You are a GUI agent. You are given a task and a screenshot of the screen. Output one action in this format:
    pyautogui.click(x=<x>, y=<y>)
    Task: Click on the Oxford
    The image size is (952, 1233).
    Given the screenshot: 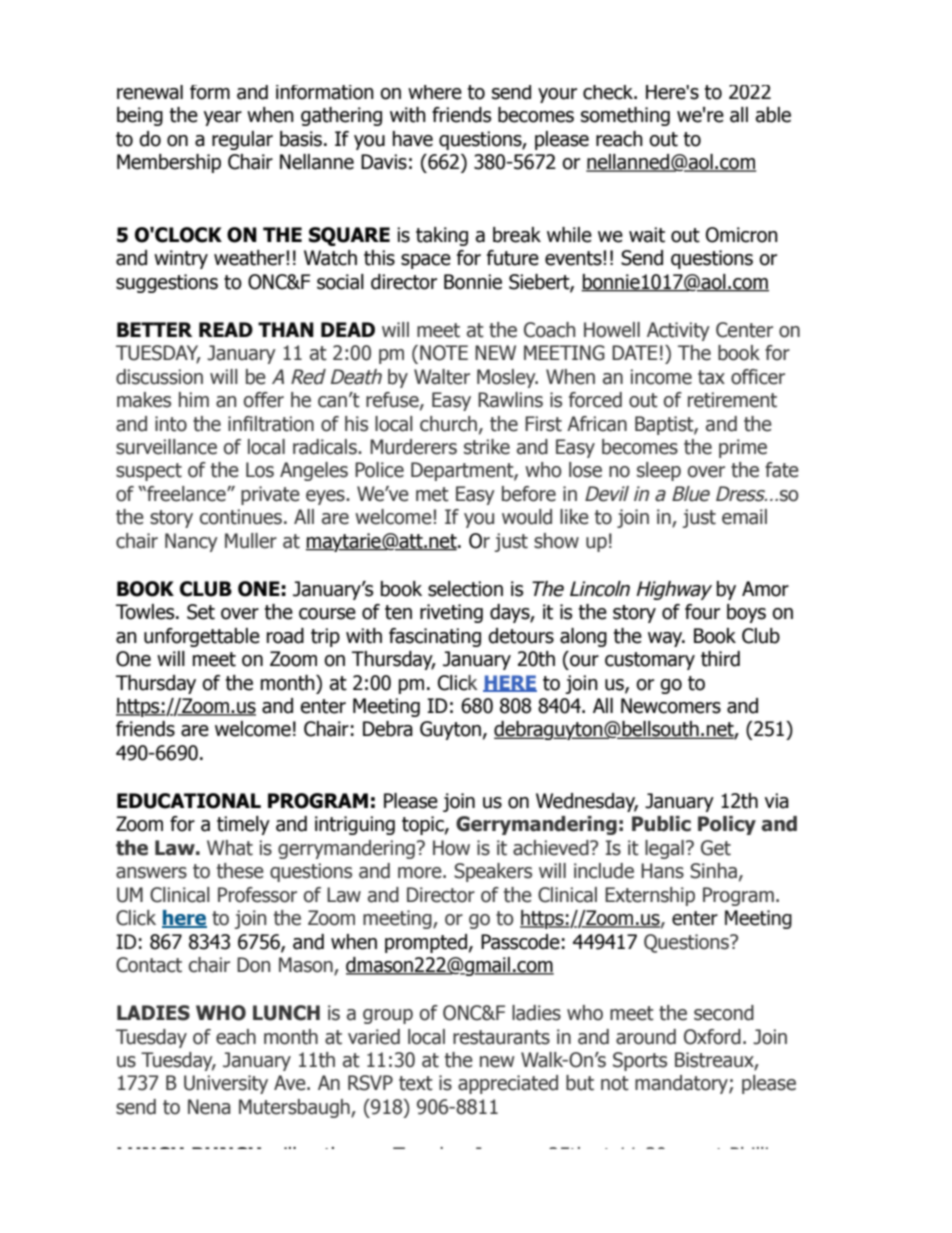 What is the action you would take?
    pyautogui.click(x=712, y=1037)
